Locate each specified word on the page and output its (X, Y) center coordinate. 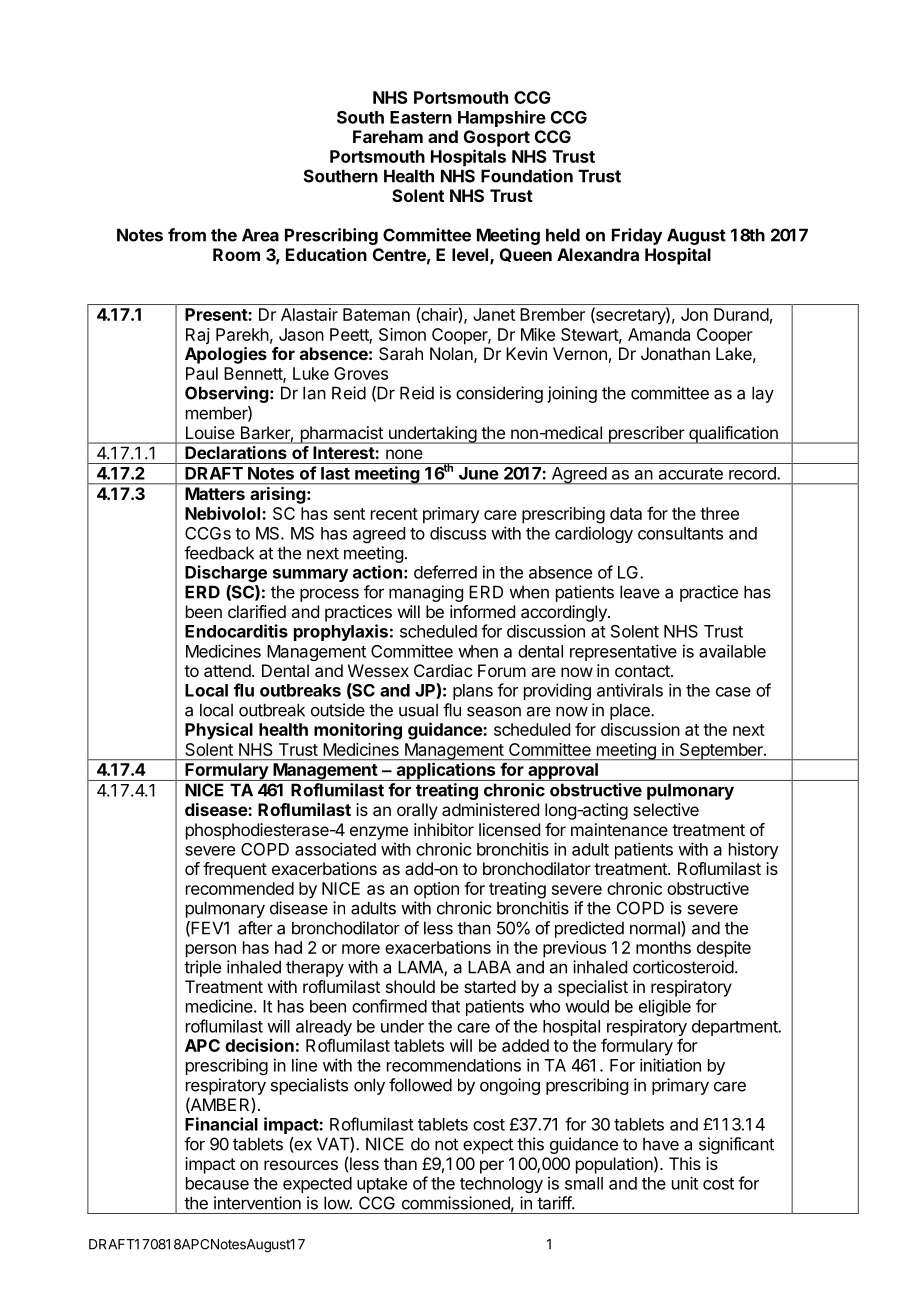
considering (499, 394)
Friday (637, 236)
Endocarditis (236, 631)
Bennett (254, 374)
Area (260, 235)
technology (501, 1185)
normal (656, 928)
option (436, 890)
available (732, 651)
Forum (502, 670)
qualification (733, 435)
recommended (240, 888)
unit (685, 1183)
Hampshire (502, 118)
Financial (221, 1124)
